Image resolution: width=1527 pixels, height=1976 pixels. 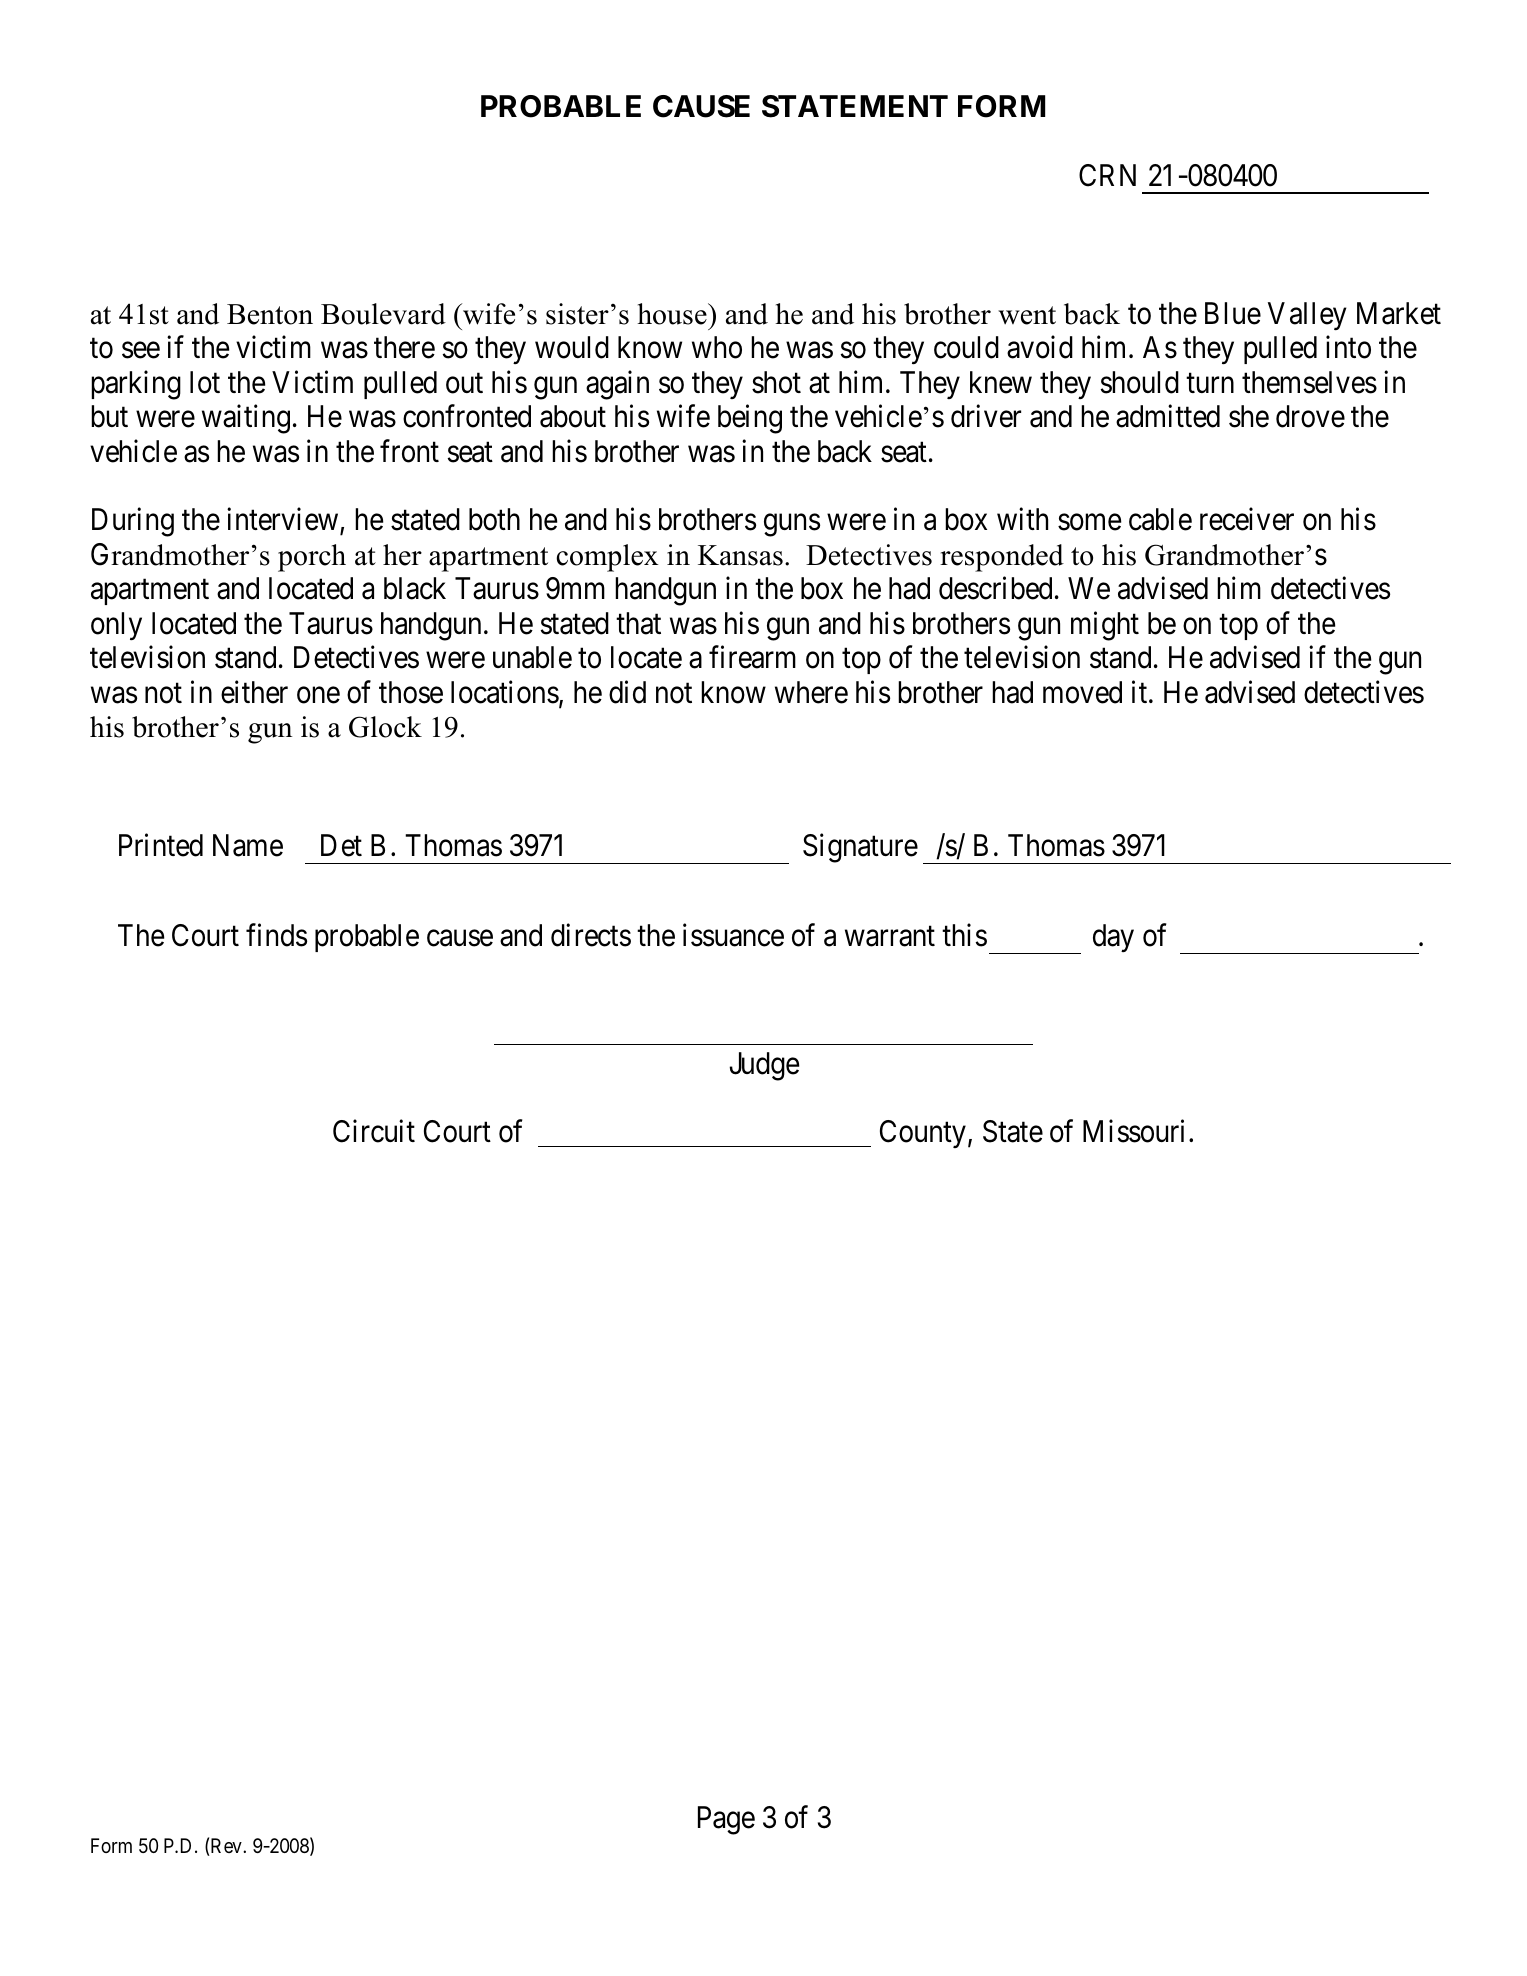 I want to click on Missouri, so click(x=1133, y=1131).
